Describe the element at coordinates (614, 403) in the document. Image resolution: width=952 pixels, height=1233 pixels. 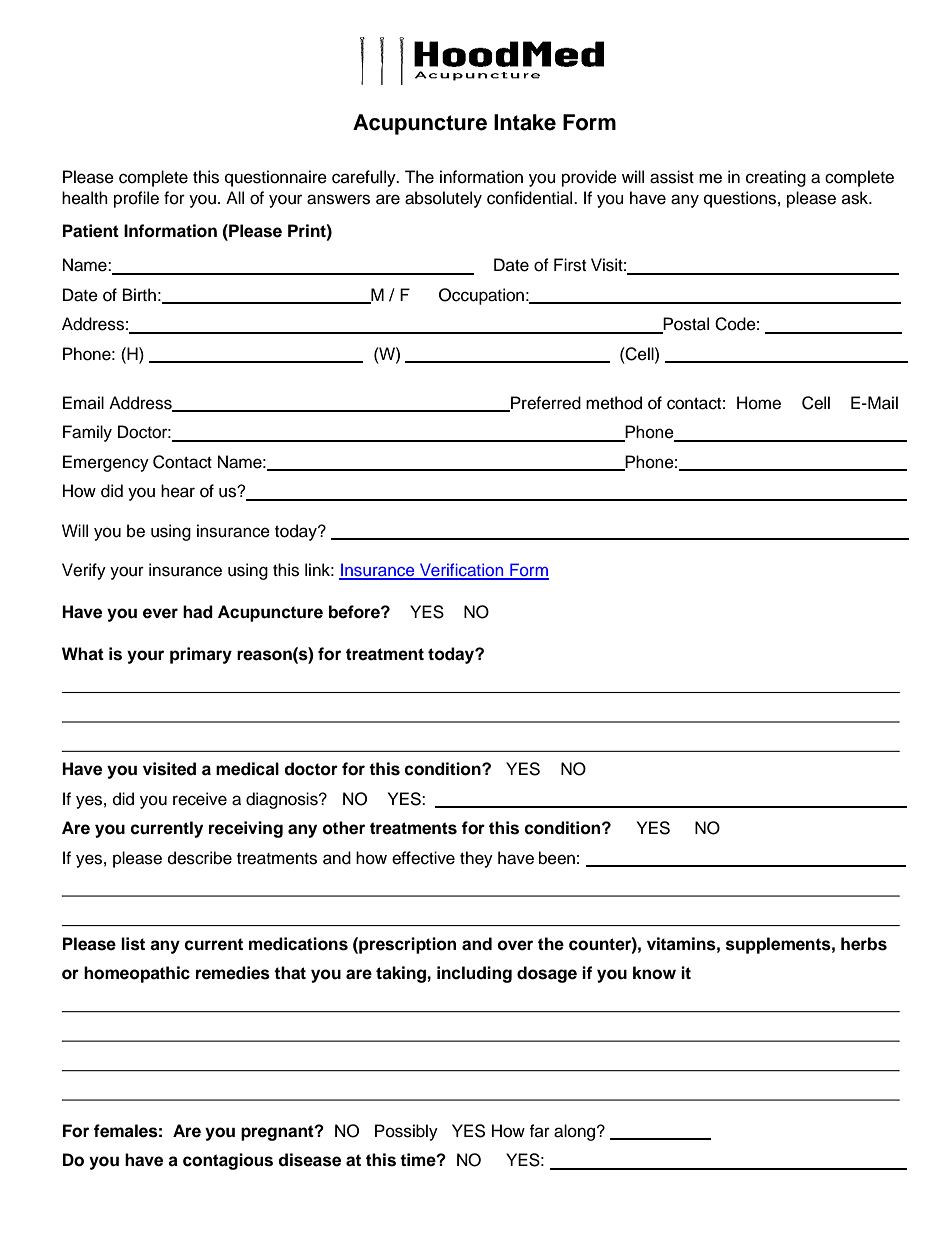
I see `method` at that location.
